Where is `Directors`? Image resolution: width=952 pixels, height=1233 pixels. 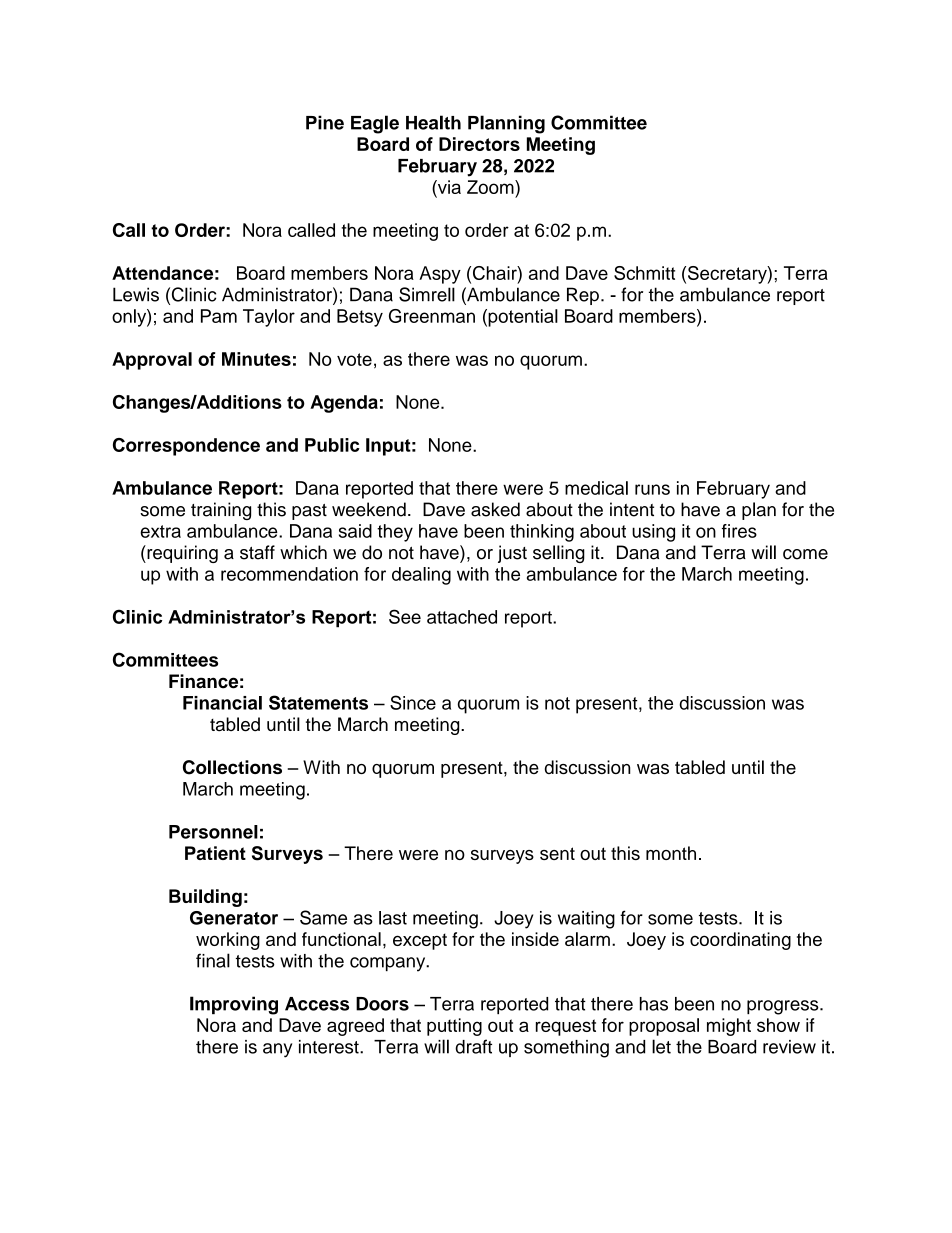 Directors is located at coordinates (479, 144).
